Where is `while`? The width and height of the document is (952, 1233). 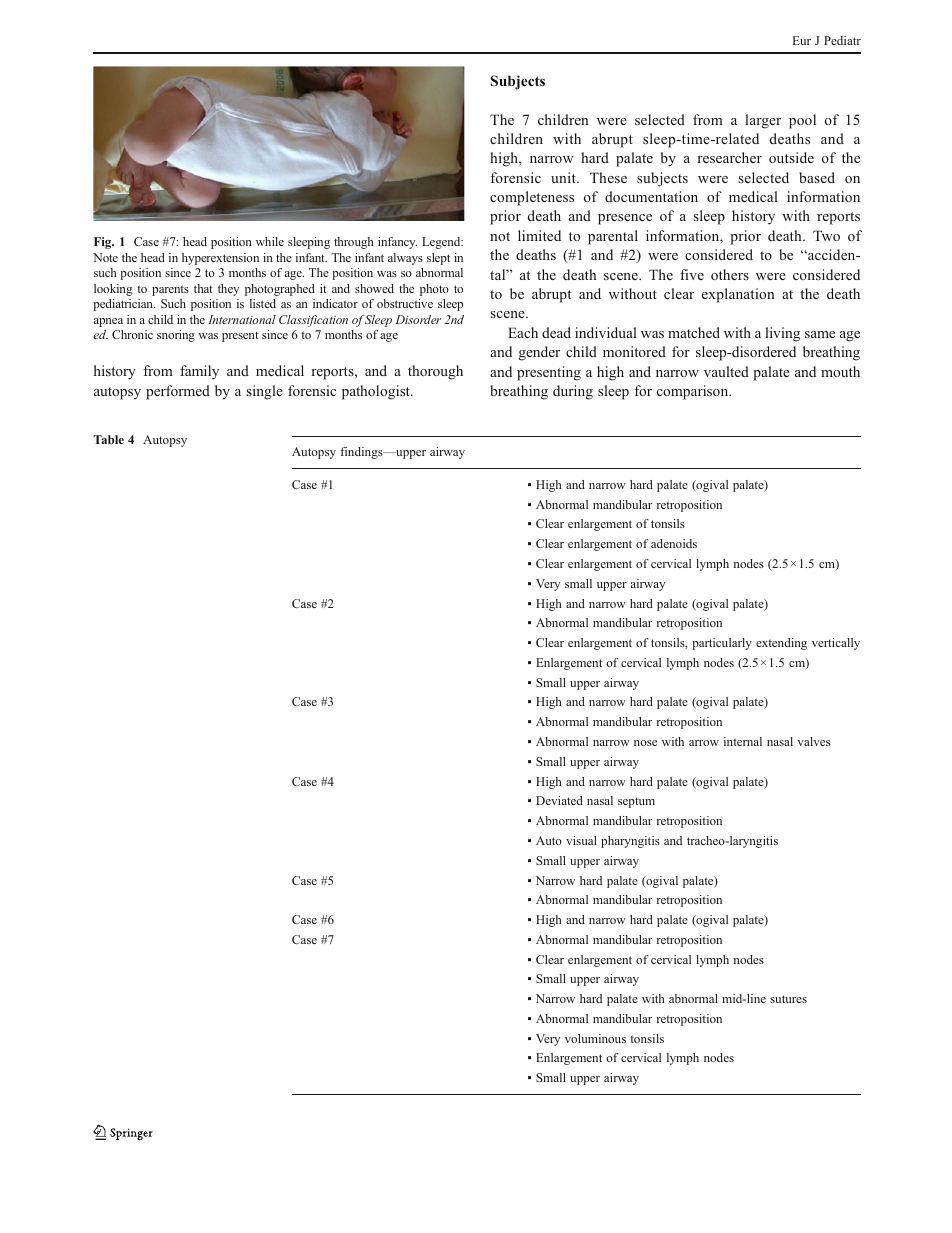 while is located at coordinates (270, 241).
